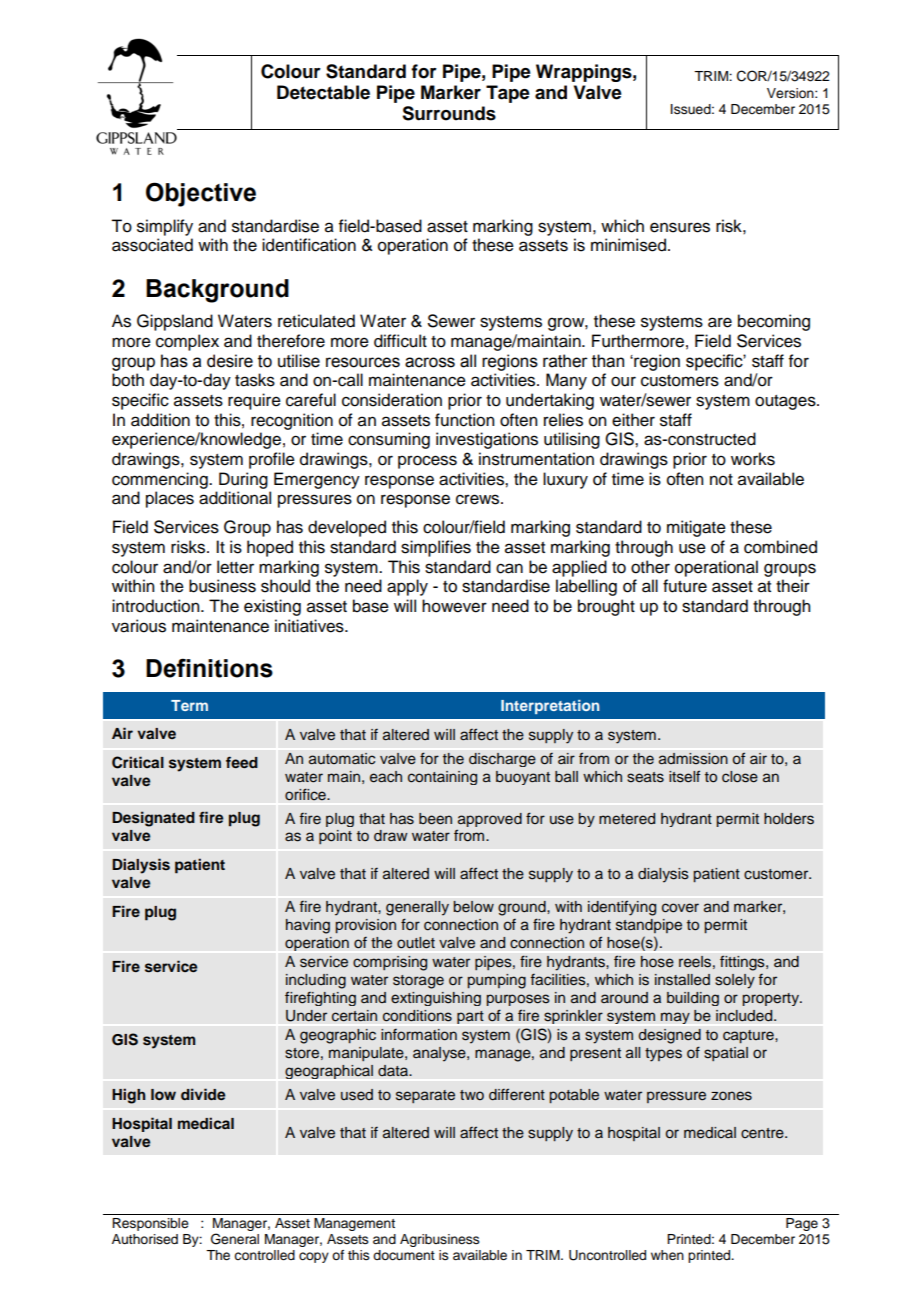 Image resolution: width=924 pixels, height=1308 pixels. What do you see at coordinates (201, 194) in the image?
I see `Objective` at bounding box center [201, 194].
